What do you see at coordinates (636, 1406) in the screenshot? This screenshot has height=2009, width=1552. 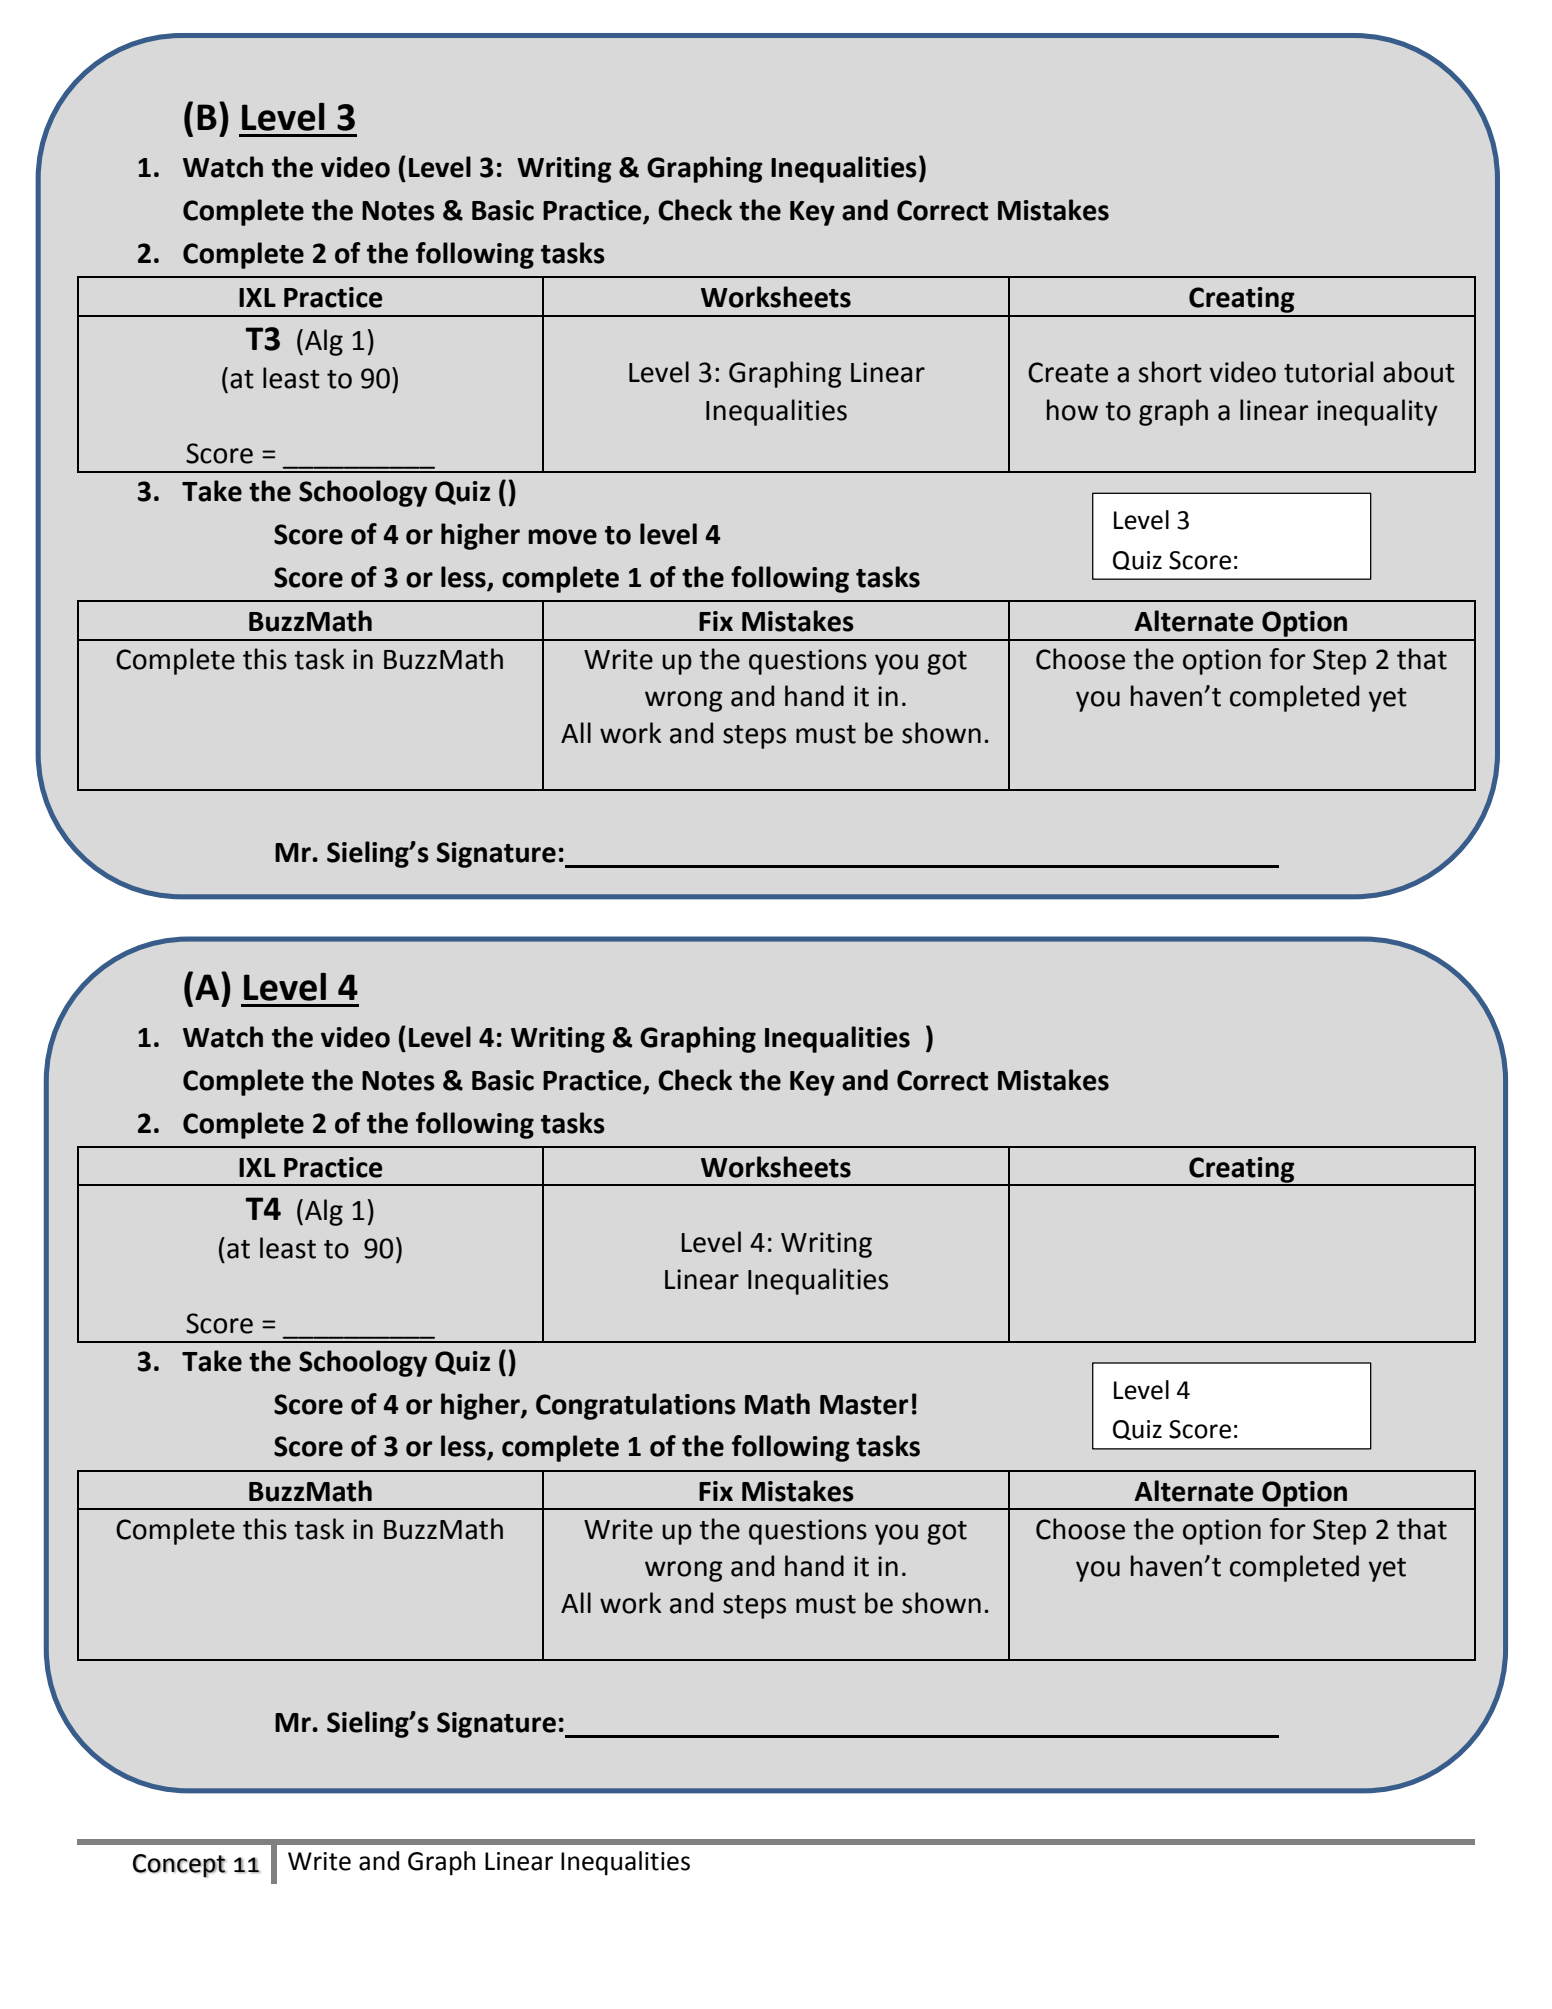 I see `Congratulations` at bounding box center [636, 1406].
